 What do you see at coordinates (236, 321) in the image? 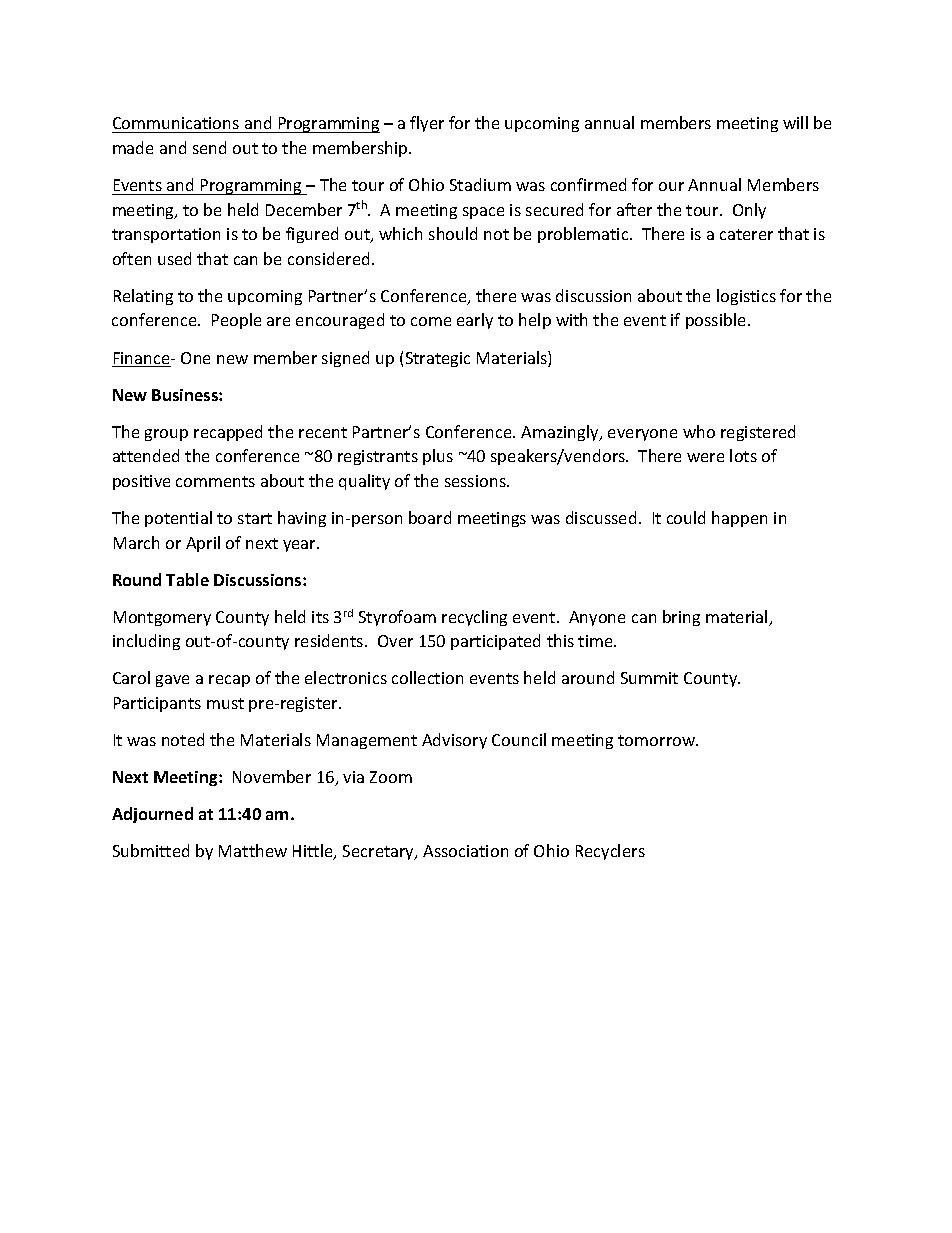
I see `People` at bounding box center [236, 321].
